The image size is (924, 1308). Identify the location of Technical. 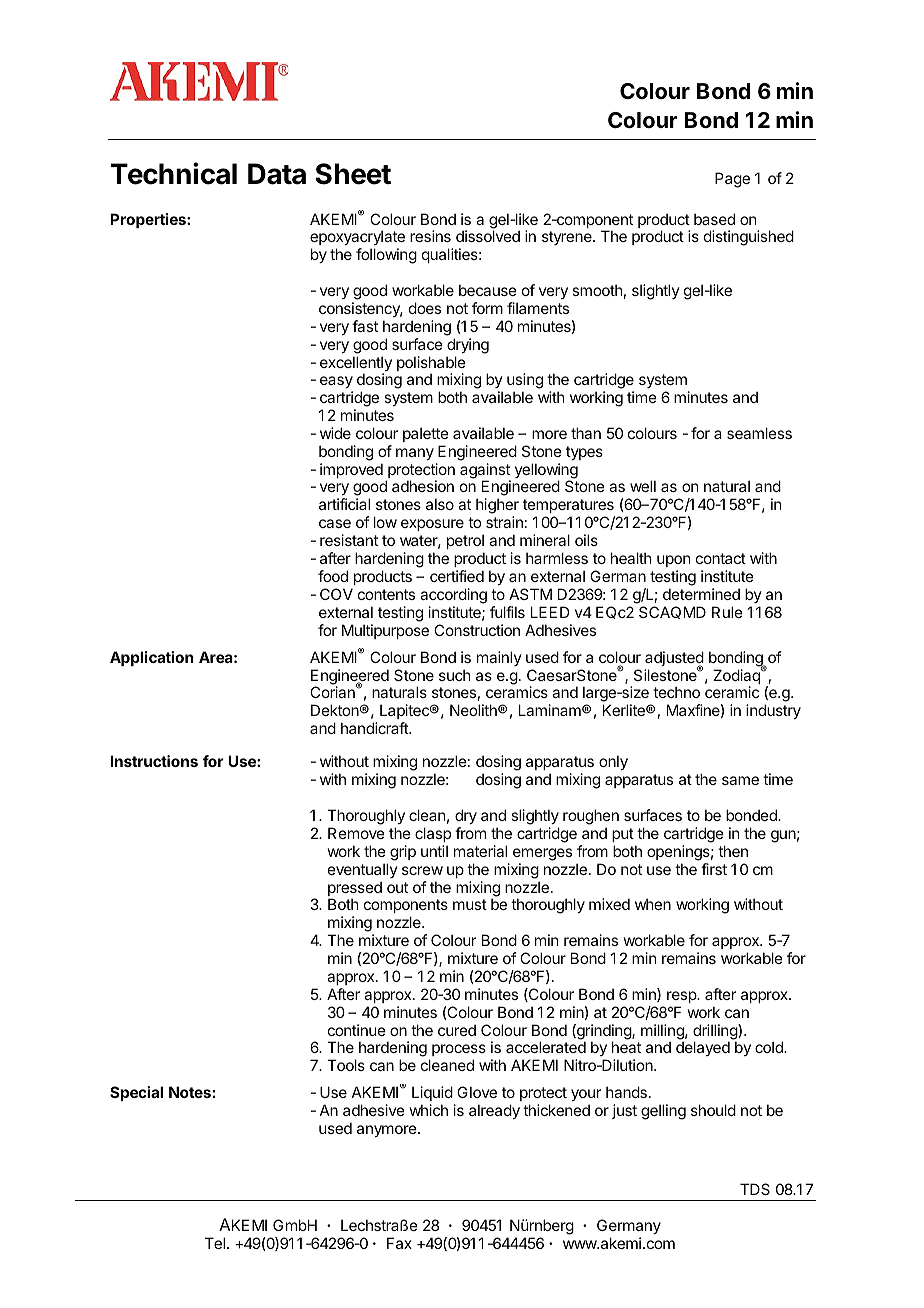
(173, 173).
